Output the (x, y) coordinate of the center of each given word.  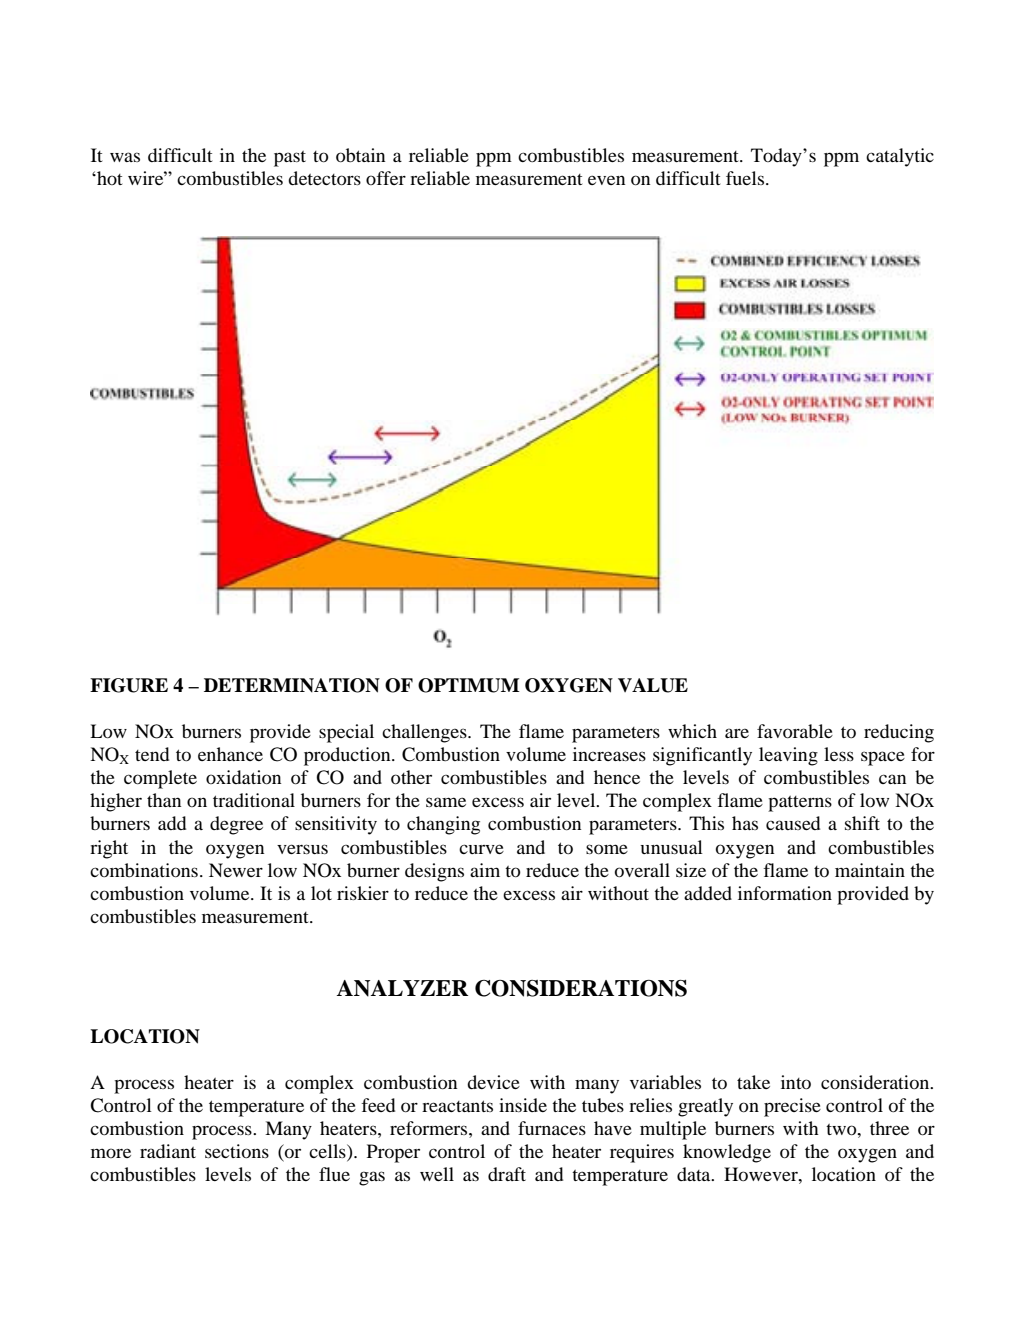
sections (237, 1151)
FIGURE (129, 685)
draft (507, 1174)
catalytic (900, 157)
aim (485, 870)
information (785, 893)
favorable (795, 731)
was (125, 157)
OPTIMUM (469, 685)
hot (108, 178)
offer (386, 178)
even (606, 180)
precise (792, 1107)
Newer (236, 870)
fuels (746, 178)
